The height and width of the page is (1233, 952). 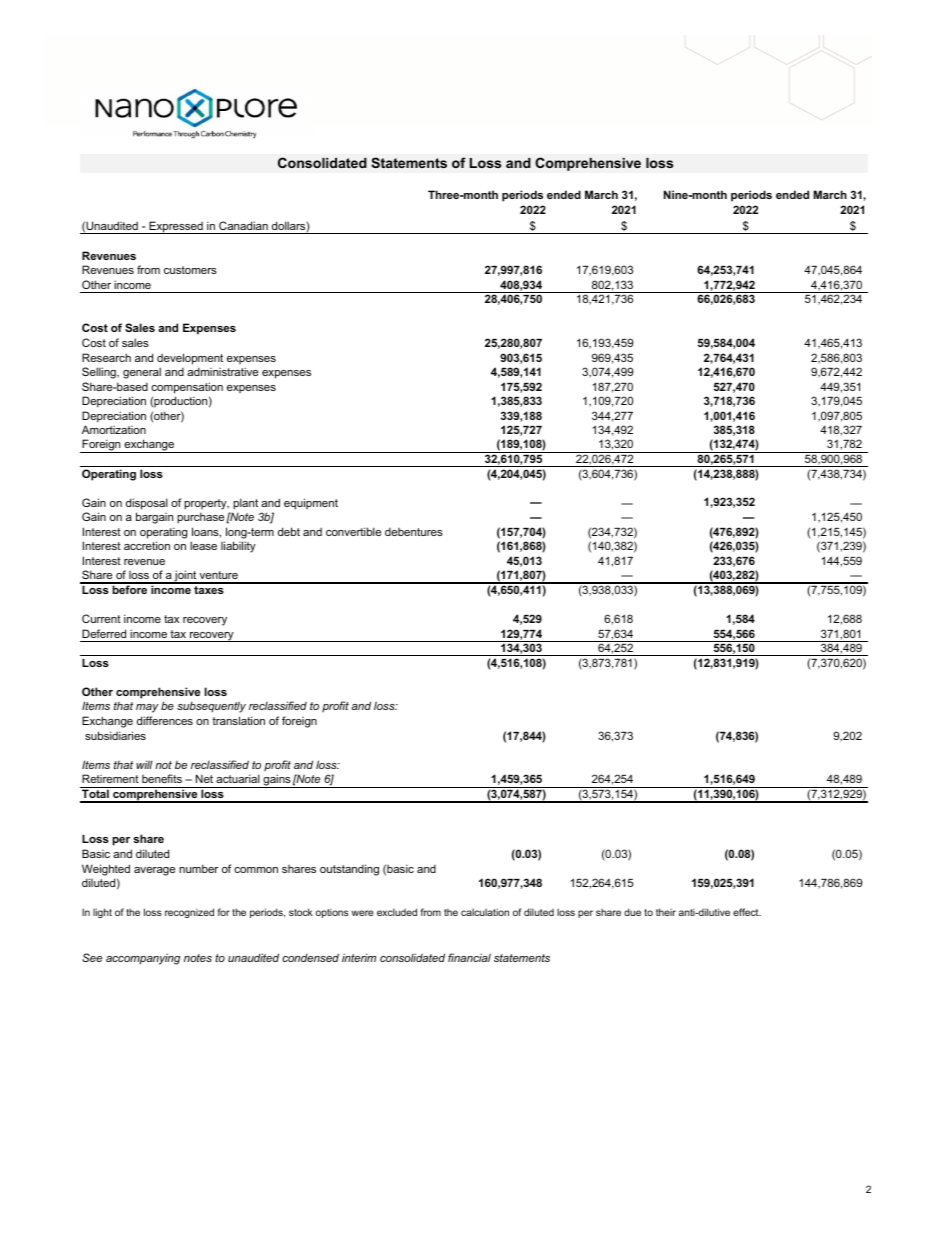 What do you see at coordinates (414, 531) in the page?
I see `debentures` at bounding box center [414, 531].
